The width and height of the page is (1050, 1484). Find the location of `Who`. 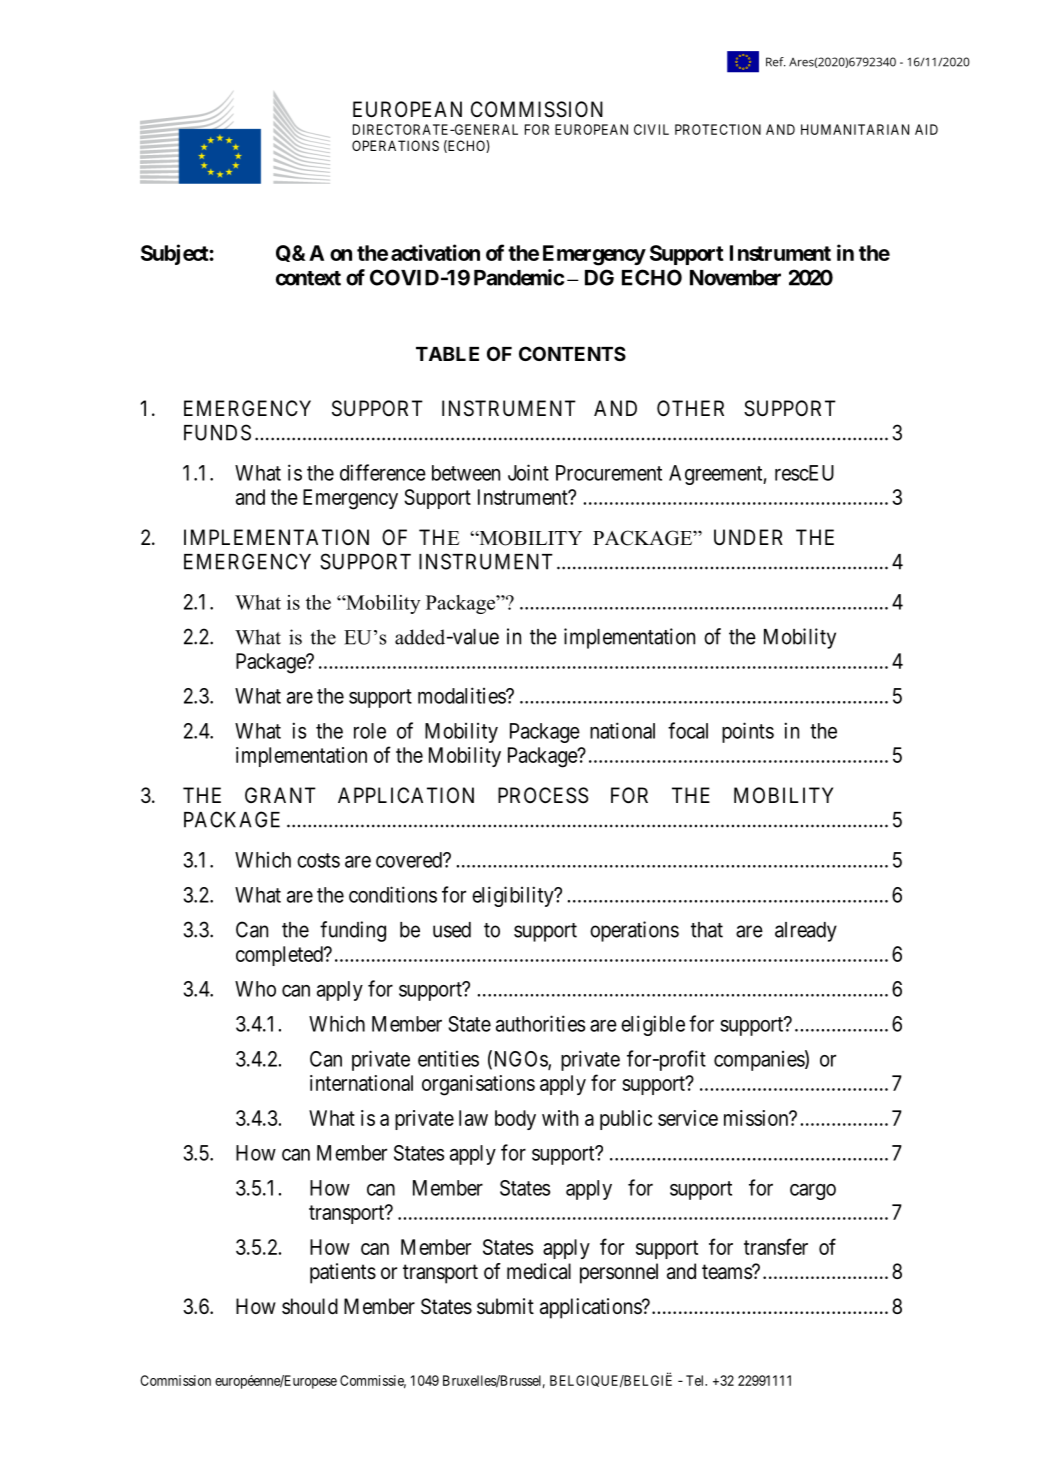

Who is located at coordinates (255, 989).
